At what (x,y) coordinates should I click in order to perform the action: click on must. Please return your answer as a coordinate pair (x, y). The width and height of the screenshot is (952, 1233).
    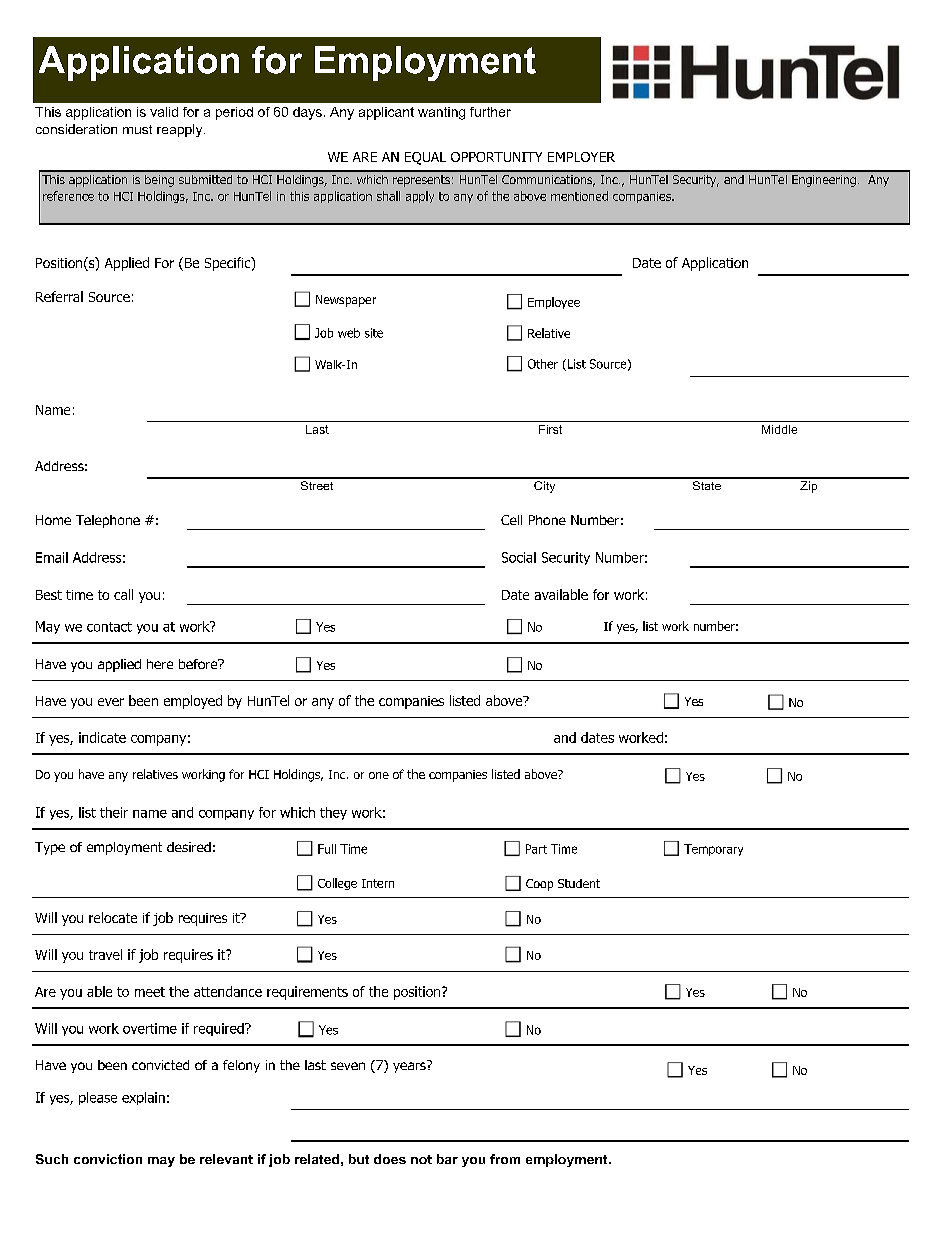
    Looking at the image, I should click on (137, 129).
